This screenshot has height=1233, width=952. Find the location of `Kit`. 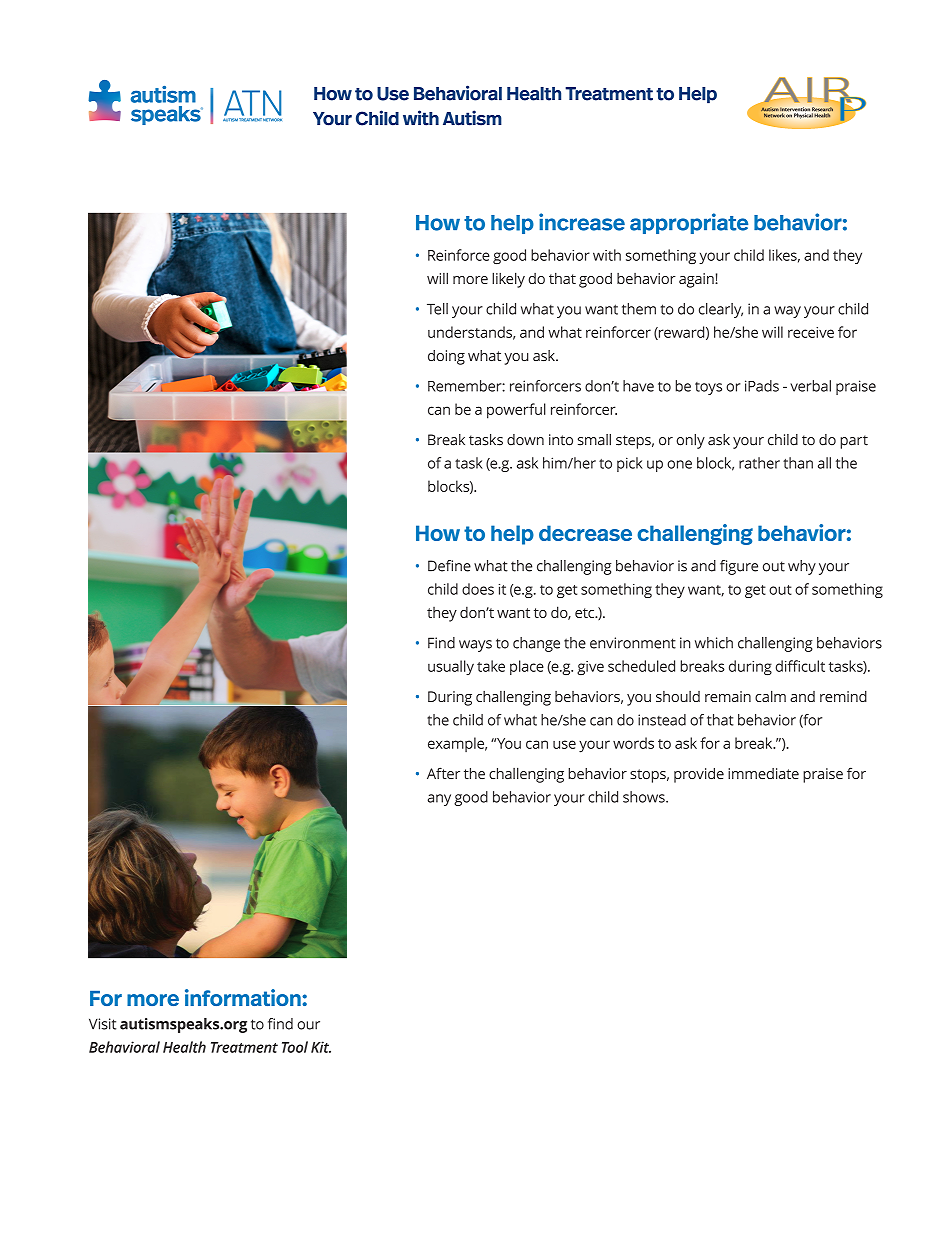

Kit is located at coordinates (321, 1047).
